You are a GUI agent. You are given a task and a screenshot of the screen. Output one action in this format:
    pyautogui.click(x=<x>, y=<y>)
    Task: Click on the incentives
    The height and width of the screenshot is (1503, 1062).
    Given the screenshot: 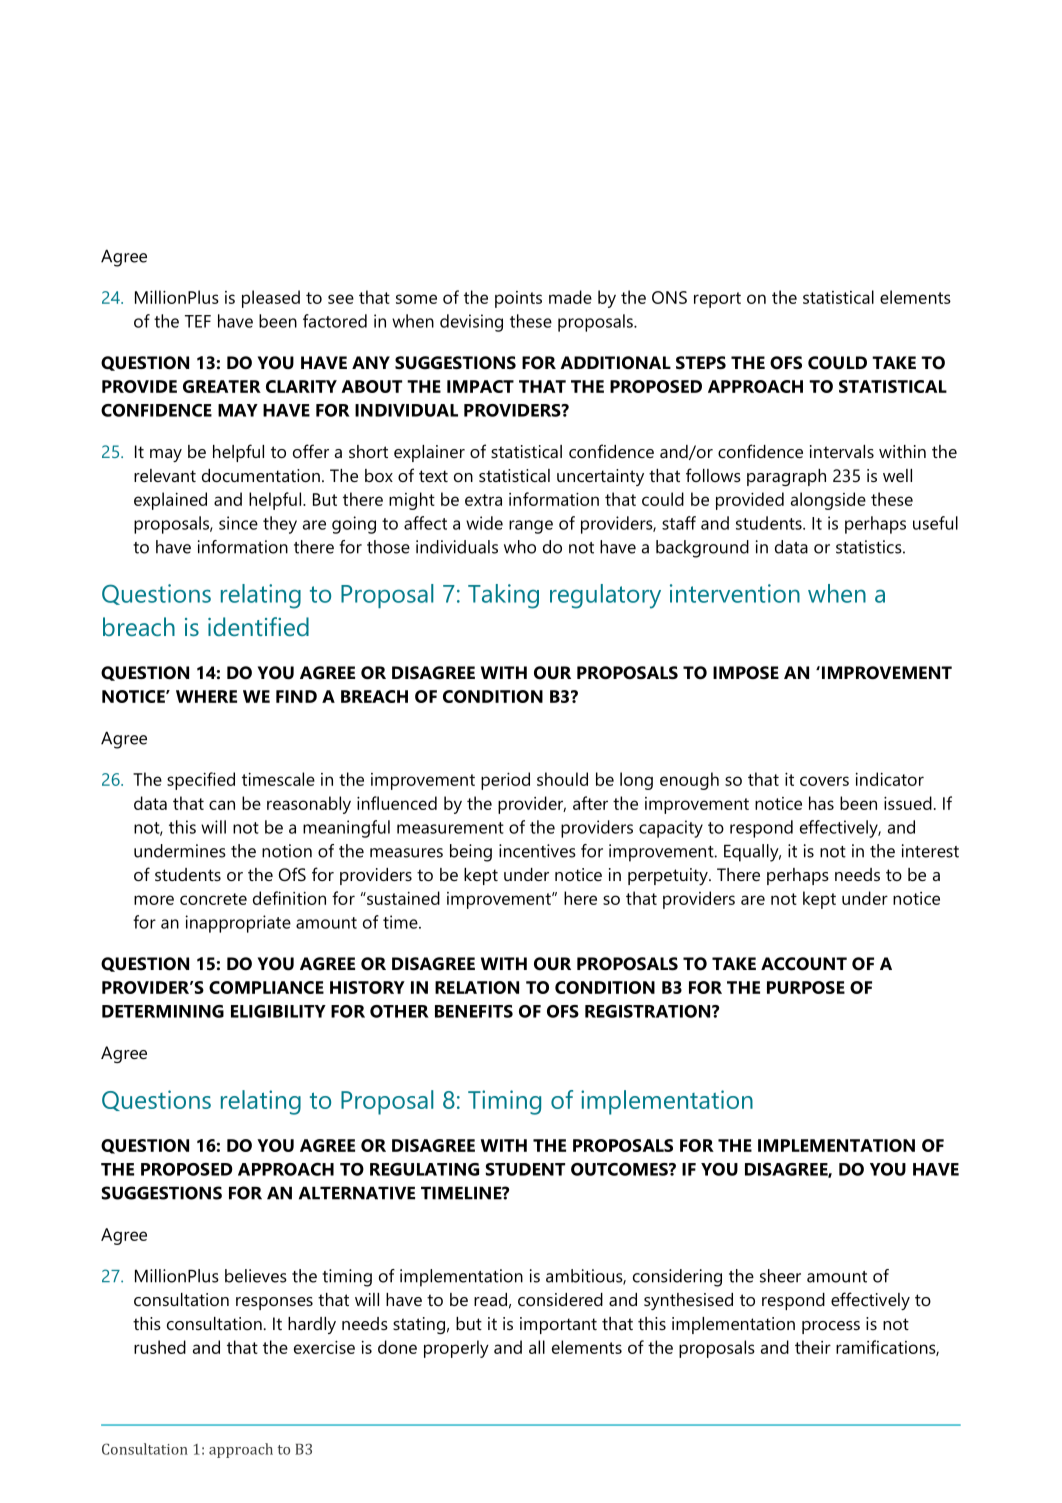 What is the action you would take?
    pyautogui.click(x=537, y=851)
